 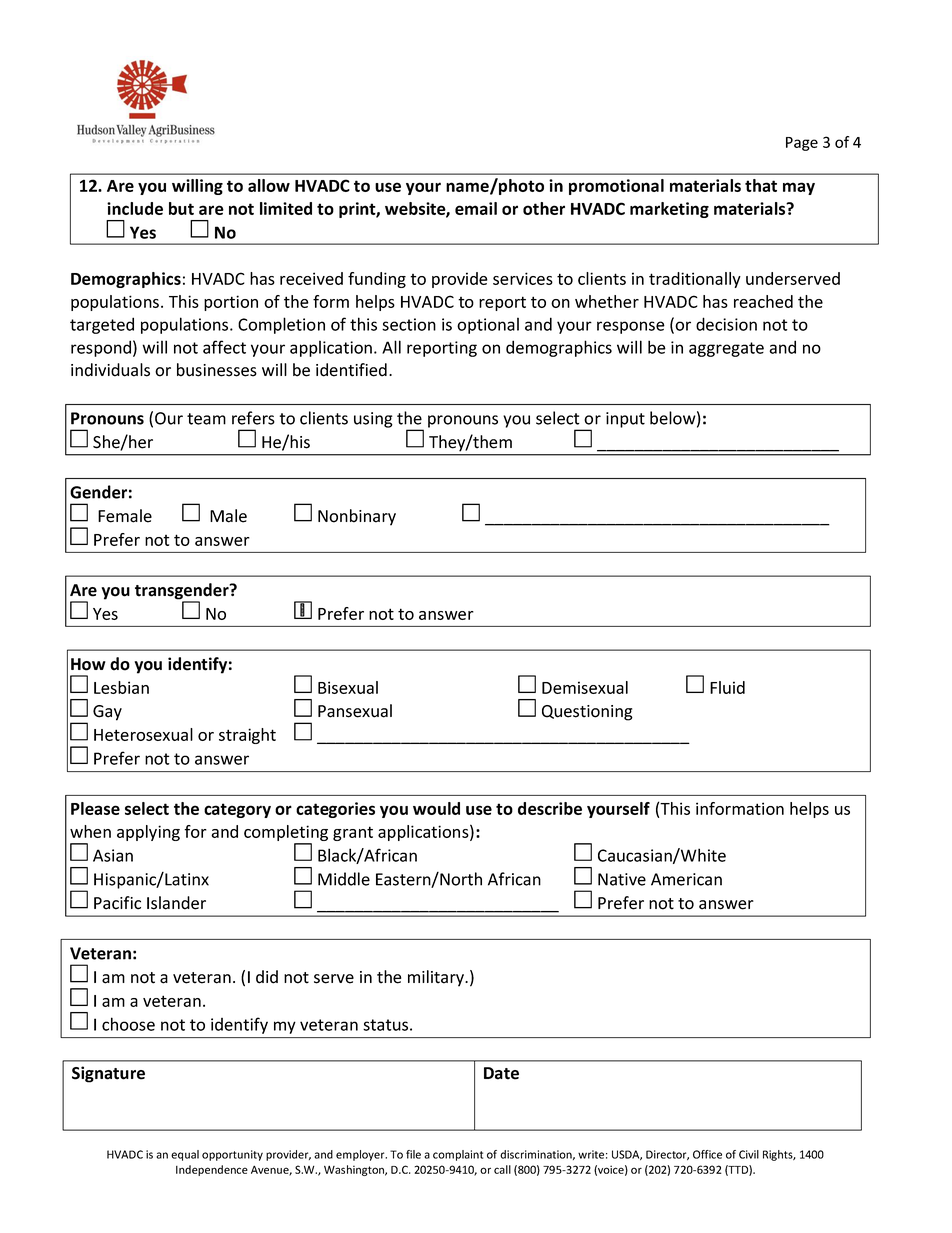 I want to click on would, so click(x=436, y=808).
